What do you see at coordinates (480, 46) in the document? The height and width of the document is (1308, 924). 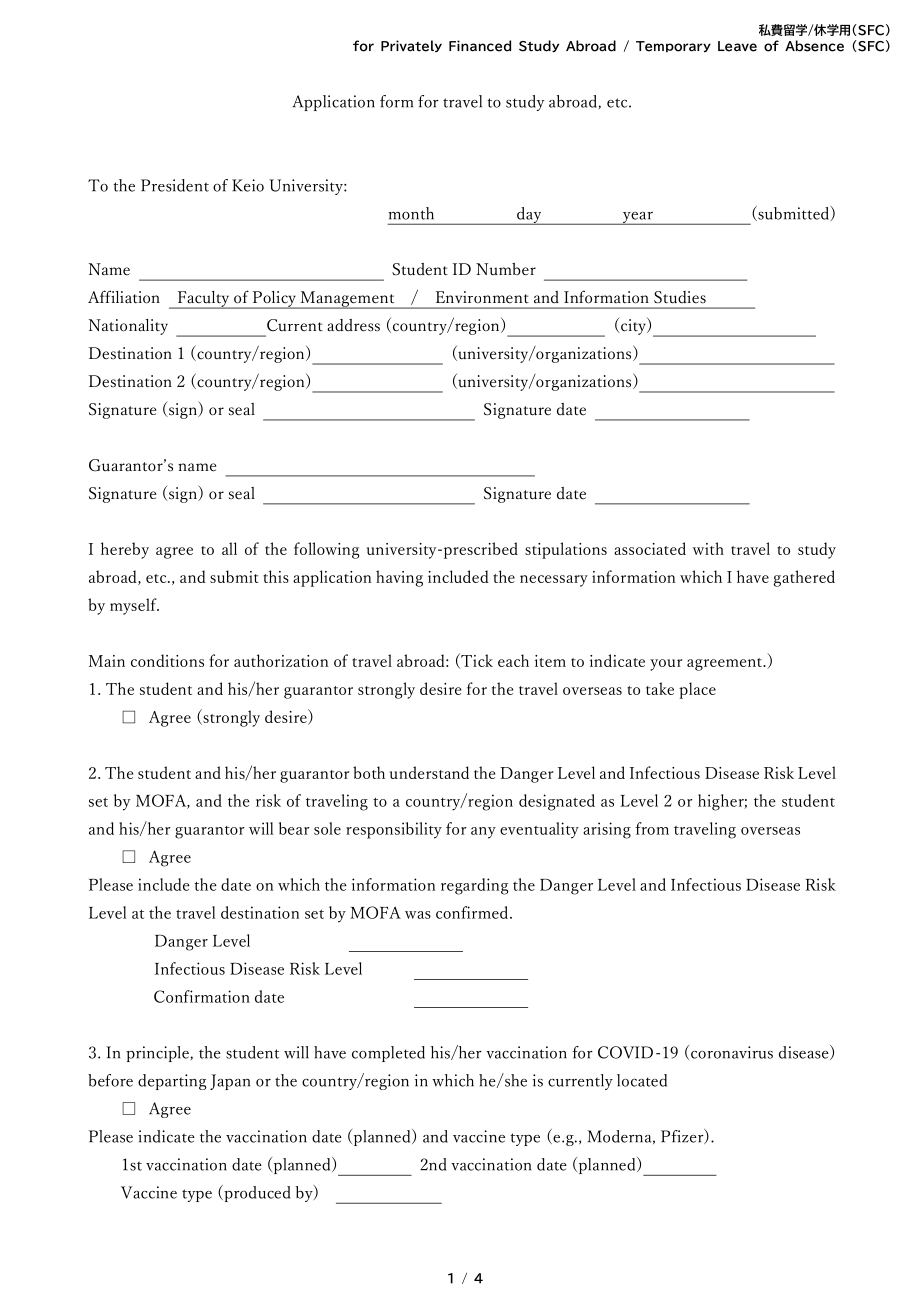 I see `Financed` at bounding box center [480, 46].
